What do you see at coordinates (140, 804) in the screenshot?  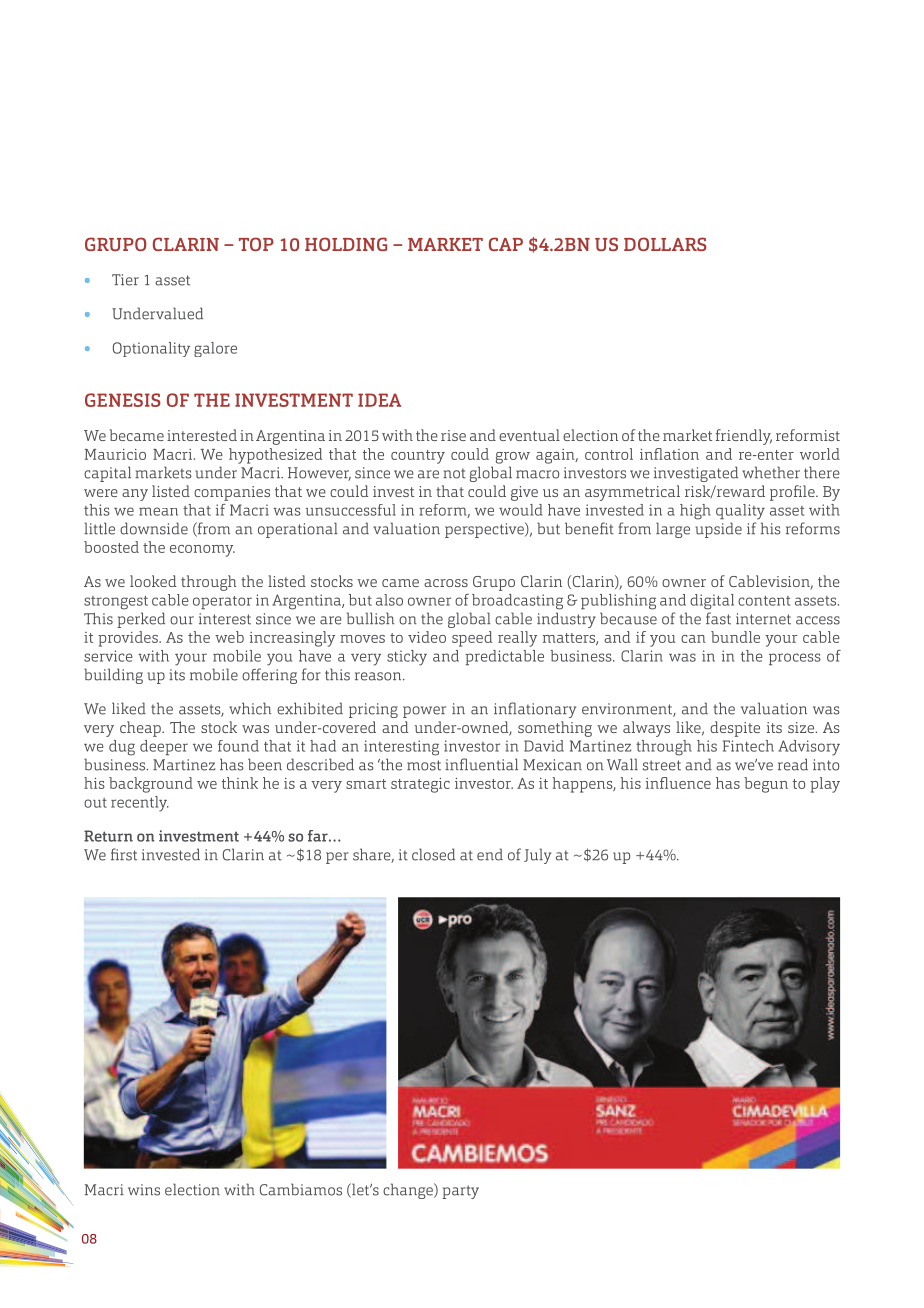 I see `recently` at bounding box center [140, 804].
